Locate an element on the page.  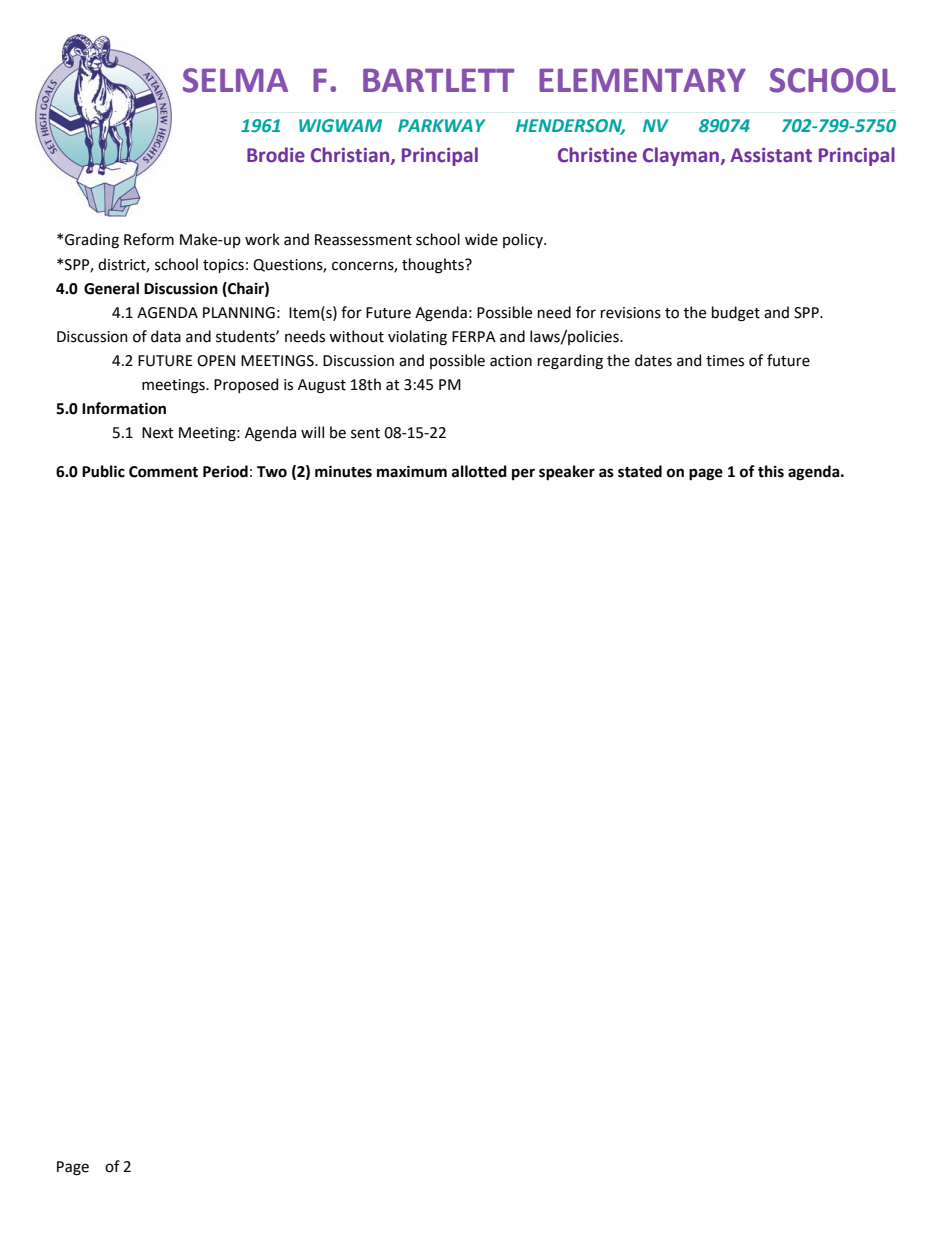
Clayman is located at coordinates (682, 156).
